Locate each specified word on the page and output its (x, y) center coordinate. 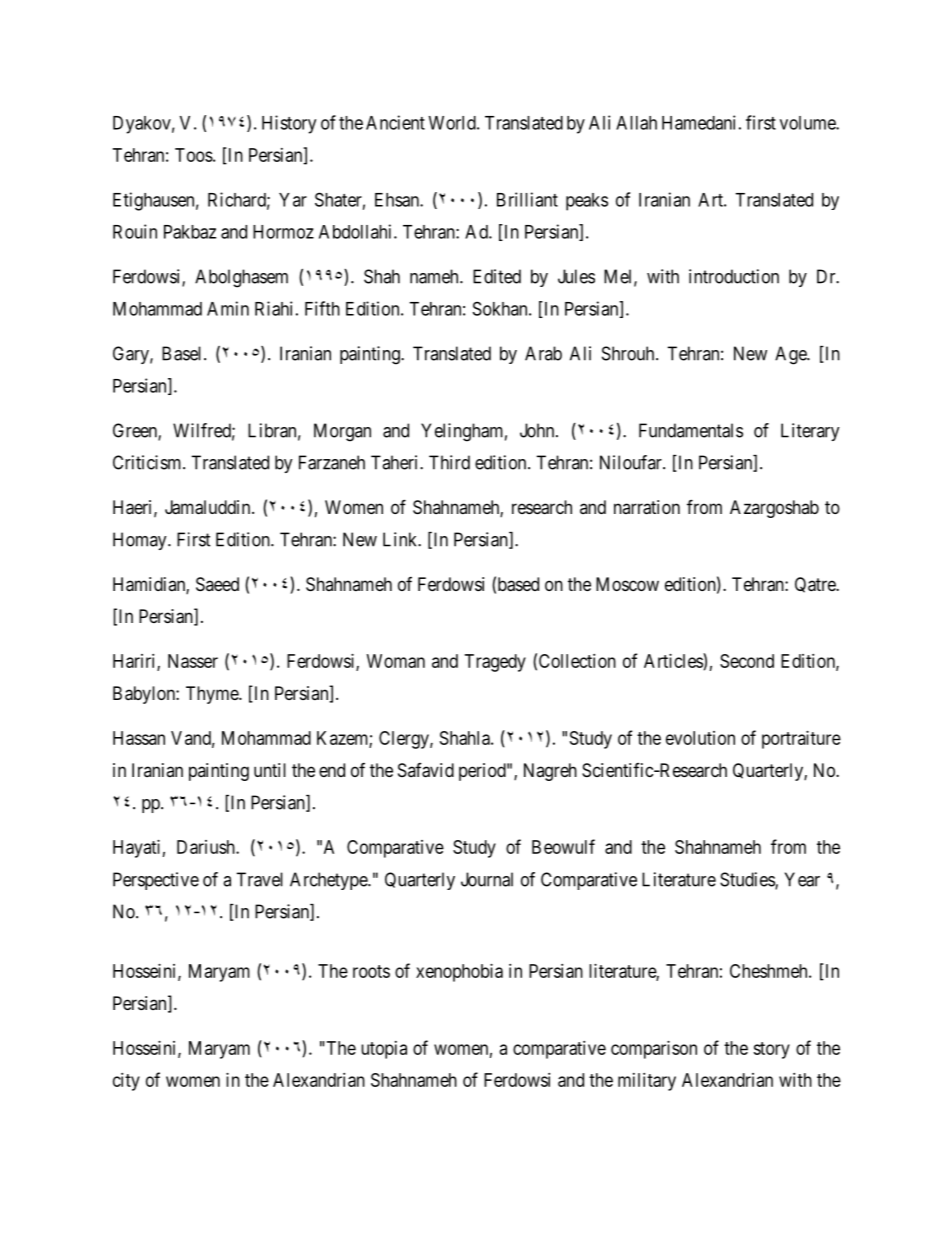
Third (449, 462)
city (126, 1082)
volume (808, 123)
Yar (293, 200)
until (270, 770)
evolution (700, 738)
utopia (384, 1050)
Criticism (148, 462)
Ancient (395, 122)
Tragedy (495, 663)
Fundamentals (691, 430)
